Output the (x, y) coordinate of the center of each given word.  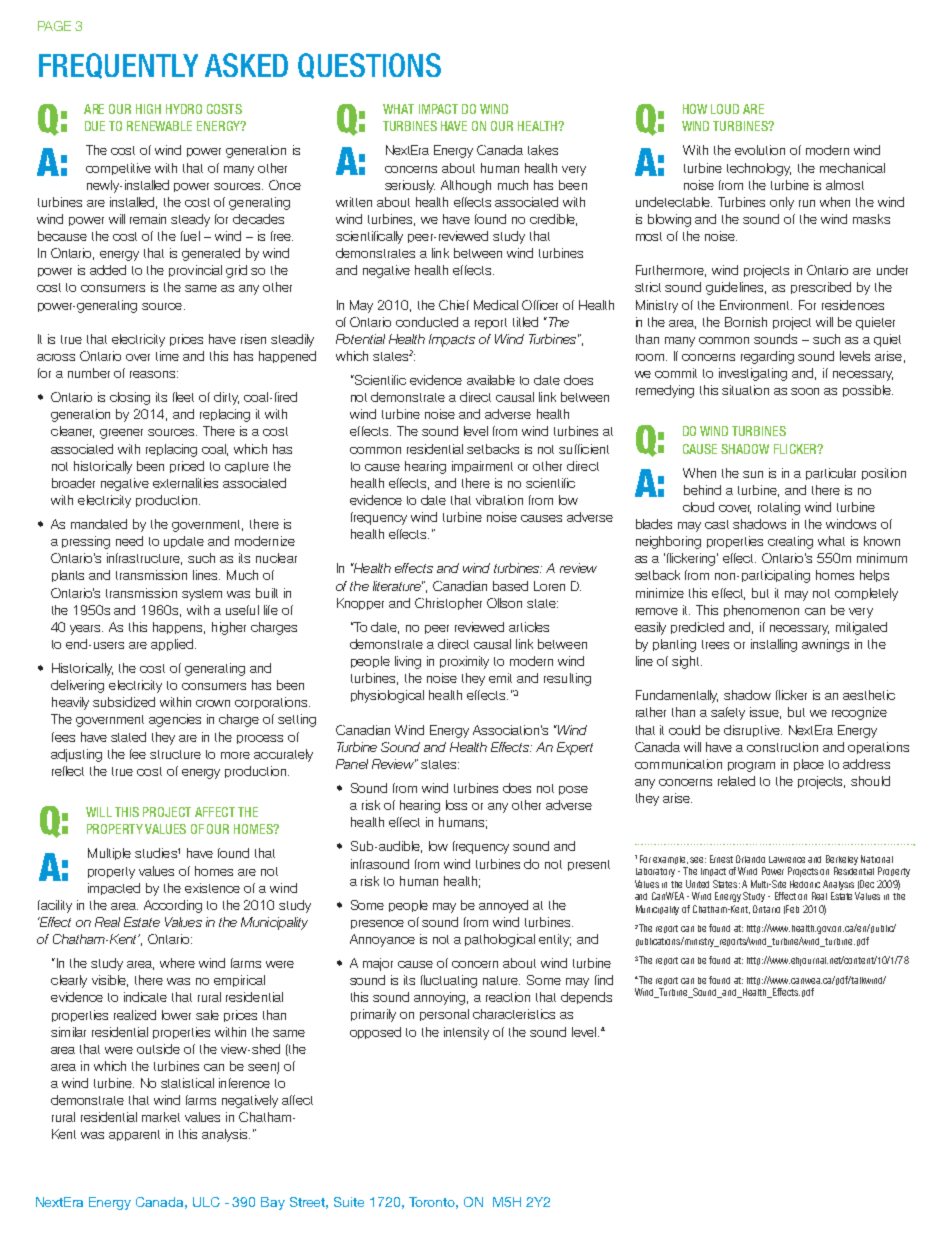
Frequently (118, 66)
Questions (369, 66)
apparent (134, 1135)
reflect (68, 771)
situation (745, 390)
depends (586, 998)
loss (456, 805)
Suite (349, 1202)
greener (121, 434)
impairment (482, 467)
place (809, 765)
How (695, 109)
